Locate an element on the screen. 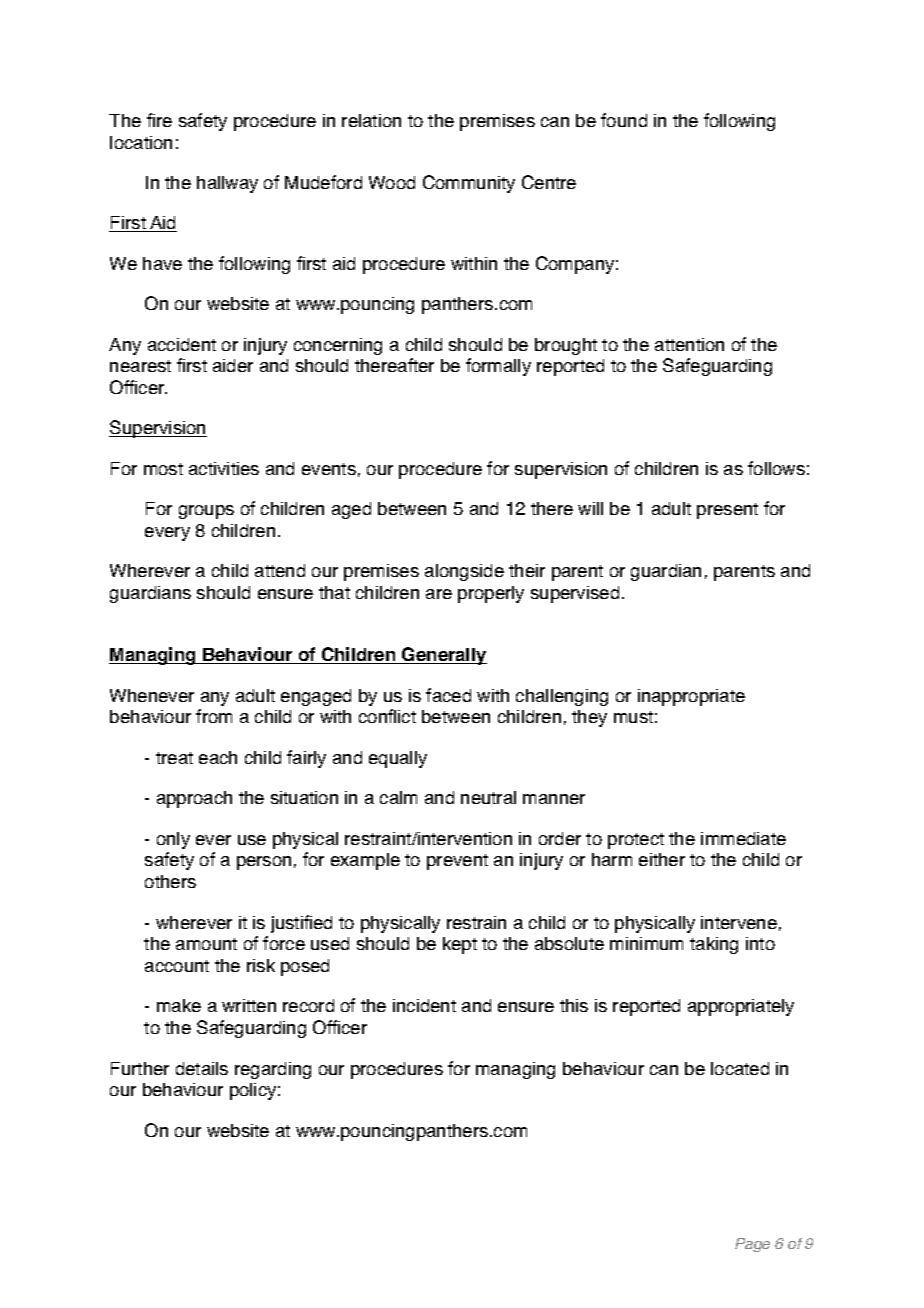 This screenshot has width=924, height=1308. present is located at coordinates (727, 511).
